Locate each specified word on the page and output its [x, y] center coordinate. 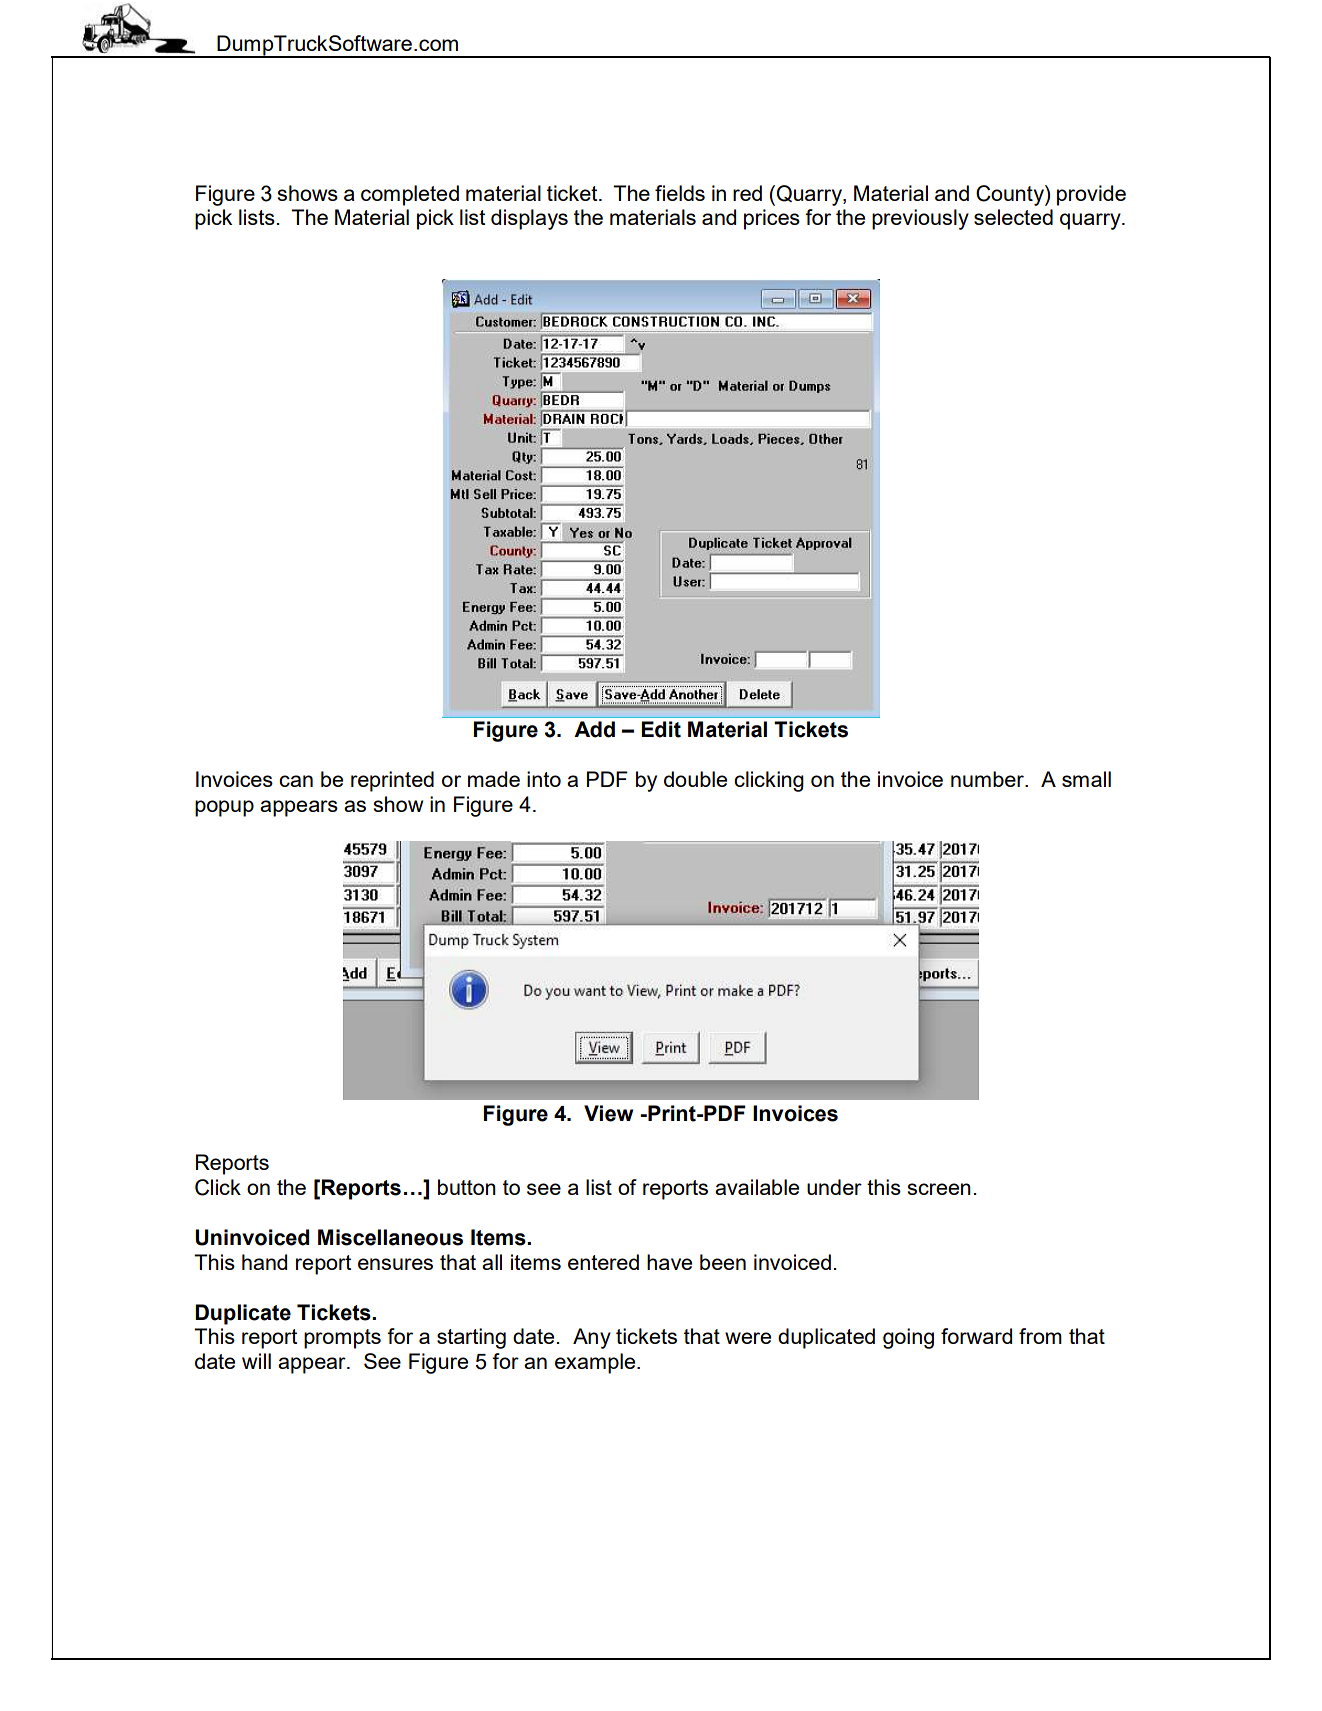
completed [410, 195]
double [695, 779]
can [296, 781]
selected [1013, 217]
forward [976, 1336]
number [988, 779]
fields [680, 193]
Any [592, 1338]
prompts [342, 1339]
